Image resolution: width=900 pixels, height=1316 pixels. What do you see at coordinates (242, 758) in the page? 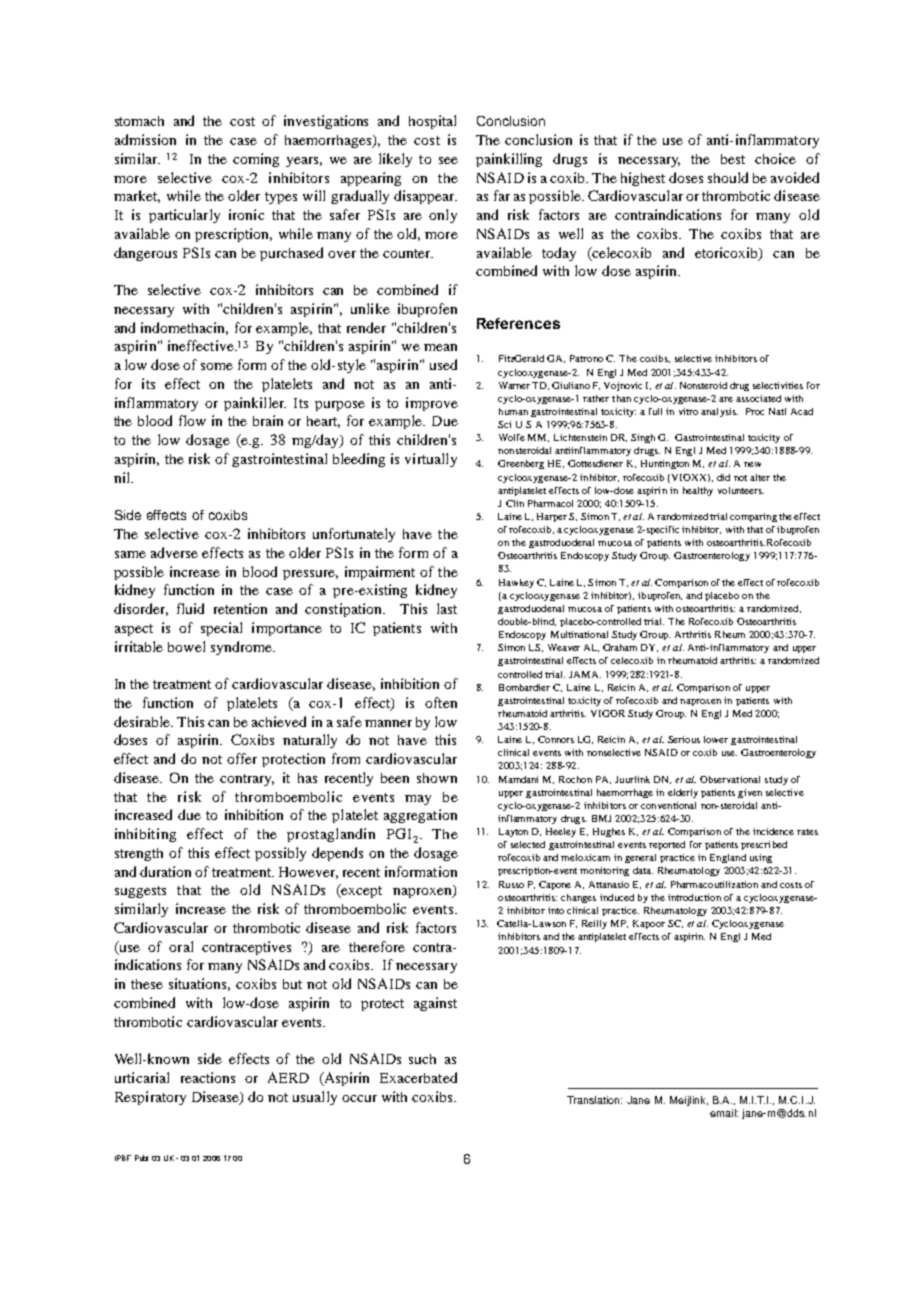
I see `offer` at bounding box center [242, 758].
